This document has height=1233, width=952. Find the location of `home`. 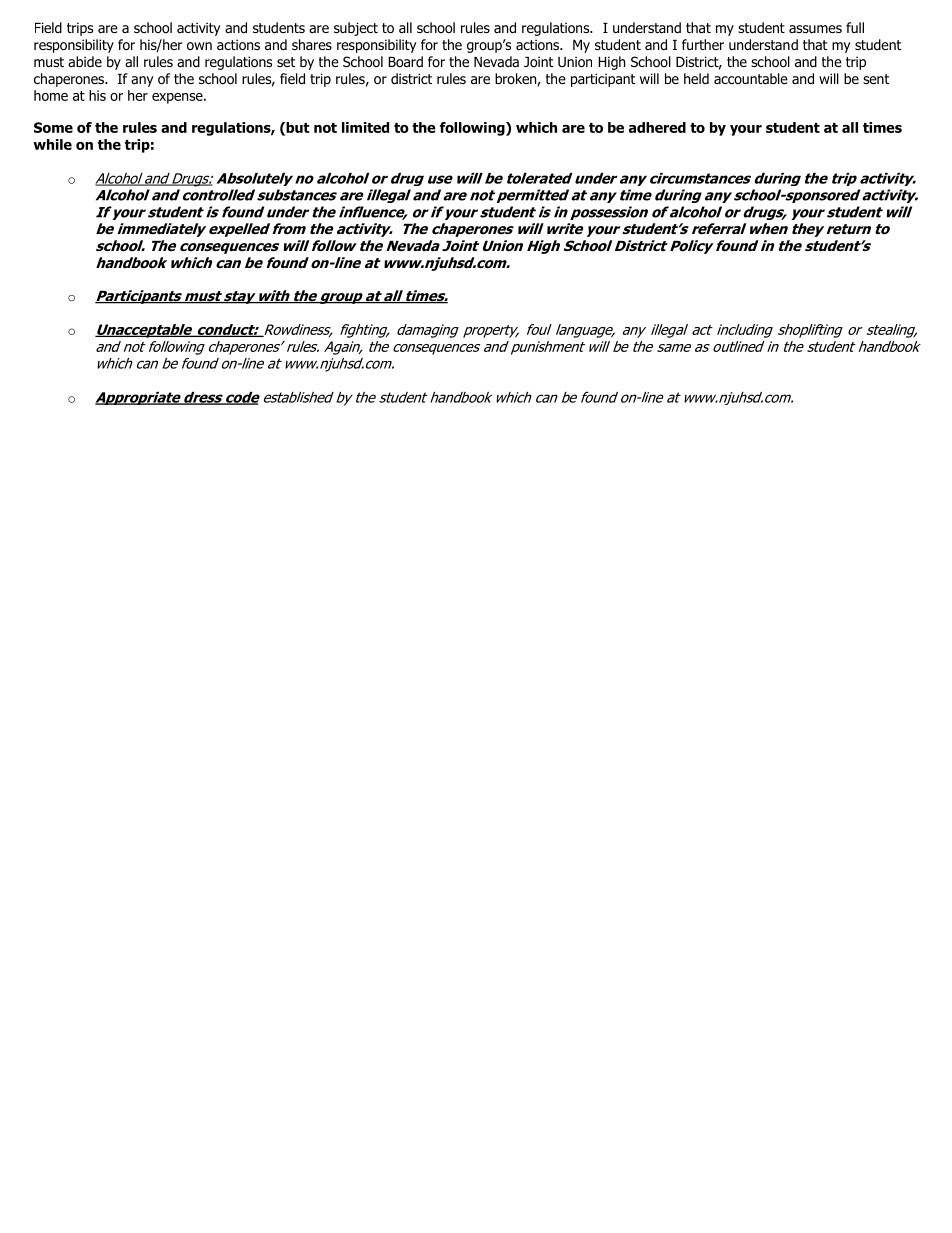

home is located at coordinates (51, 95).
